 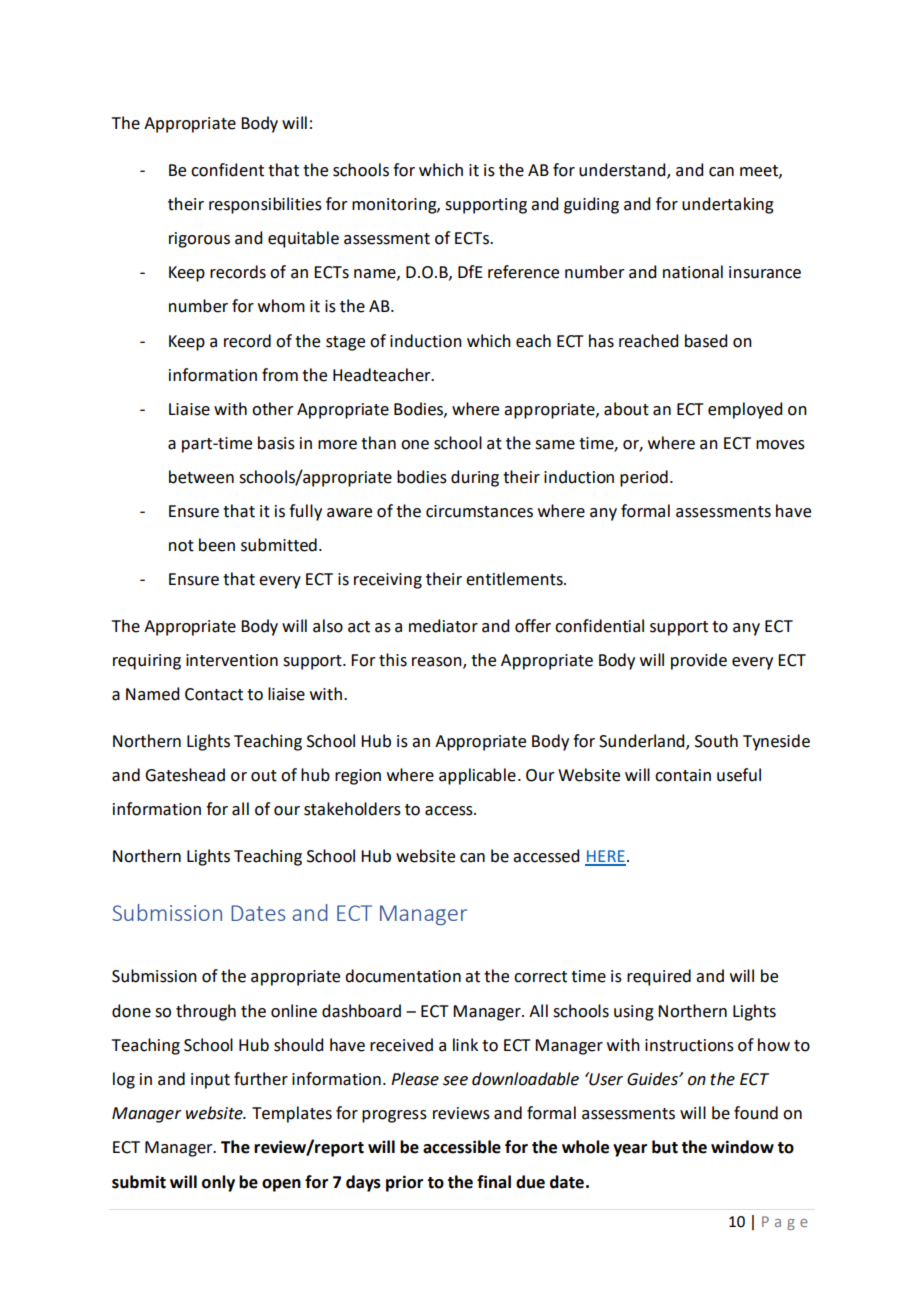 What do you see at coordinates (403, 976) in the screenshot?
I see `documentation` at bounding box center [403, 976].
